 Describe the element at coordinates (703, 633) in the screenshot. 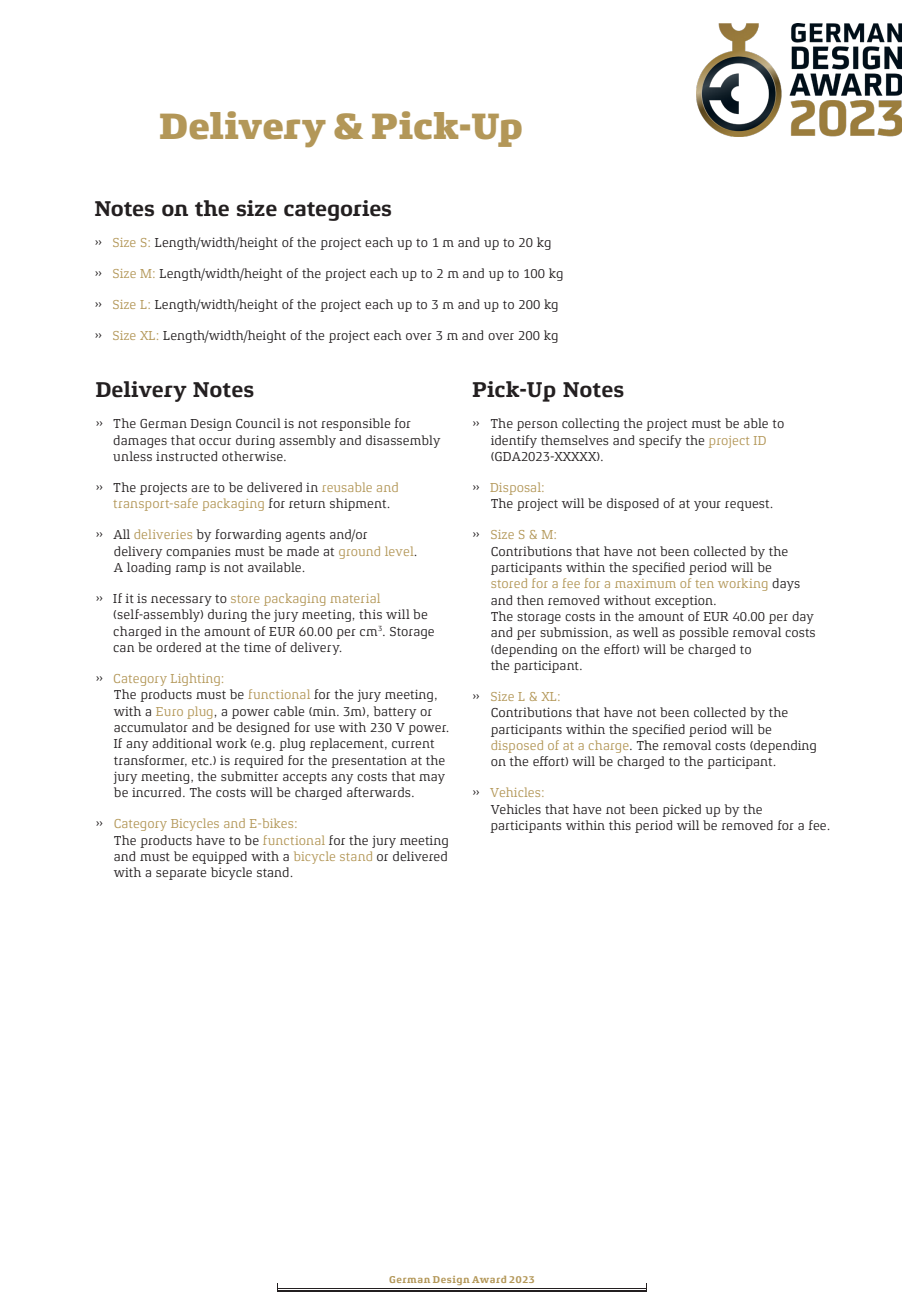

I see `possible` at that location.
